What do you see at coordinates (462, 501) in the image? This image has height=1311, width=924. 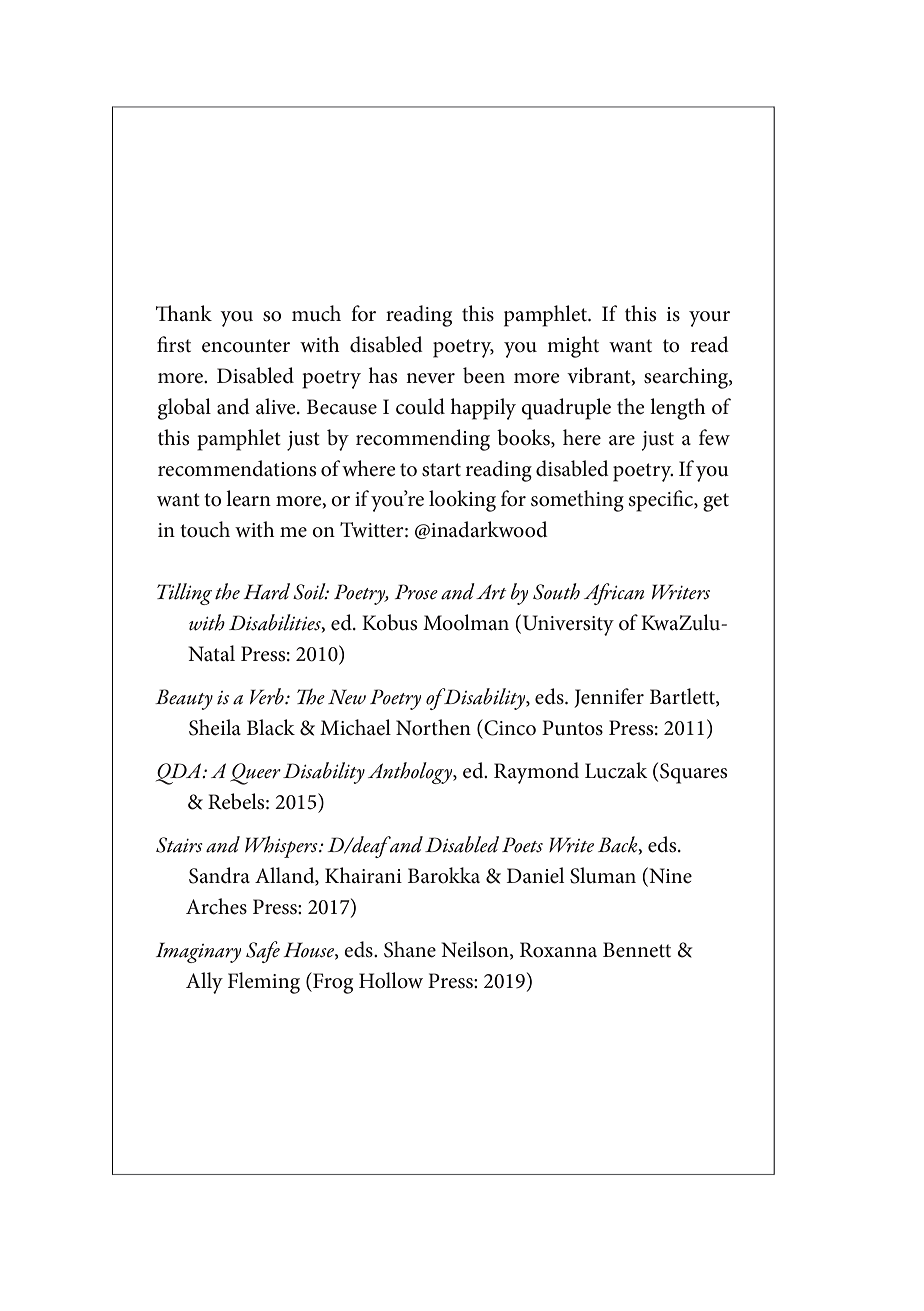 I see `looking` at bounding box center [462, 501].
